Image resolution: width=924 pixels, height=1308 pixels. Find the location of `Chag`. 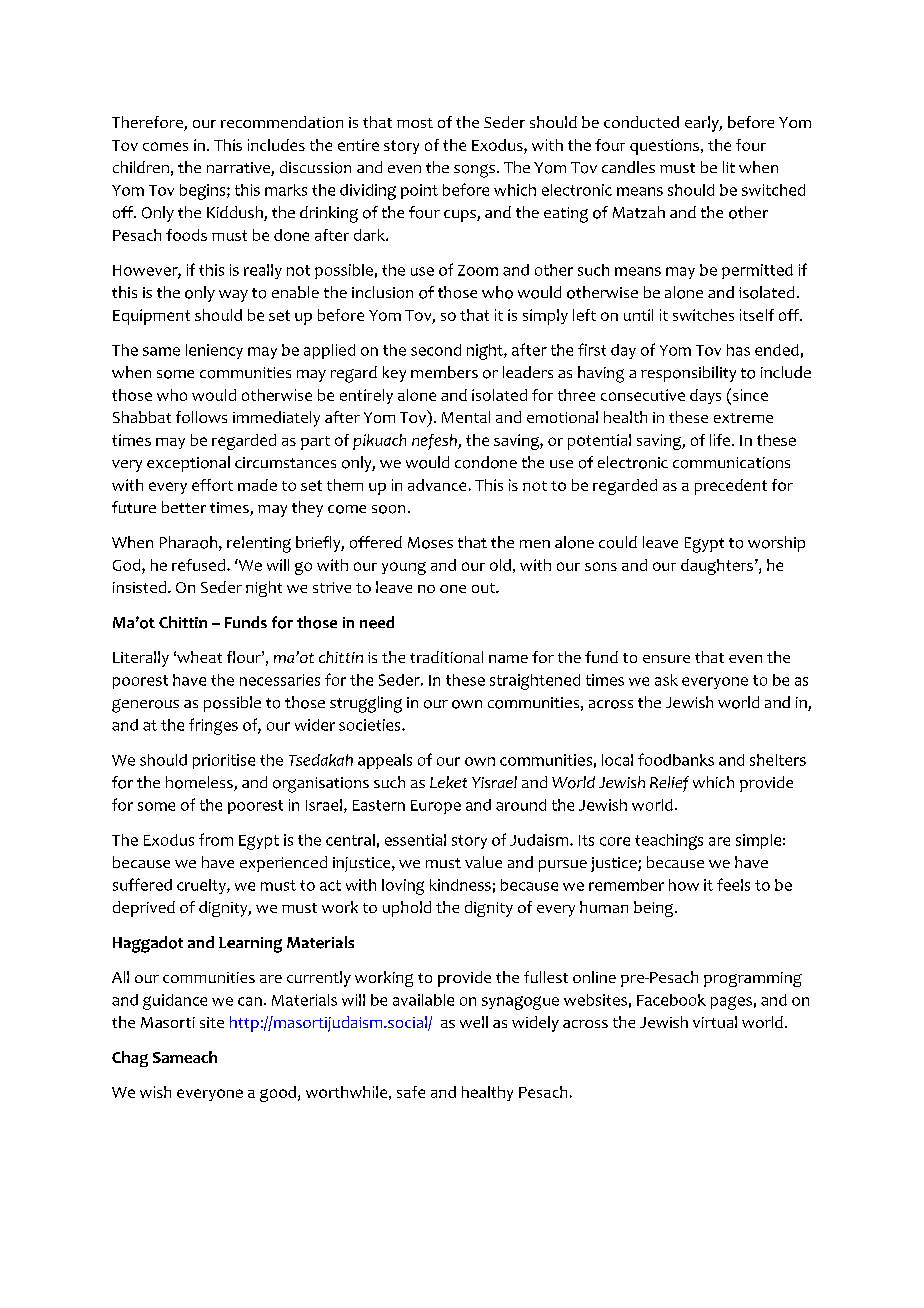

Chag is located at coordinates (130, 1059).
